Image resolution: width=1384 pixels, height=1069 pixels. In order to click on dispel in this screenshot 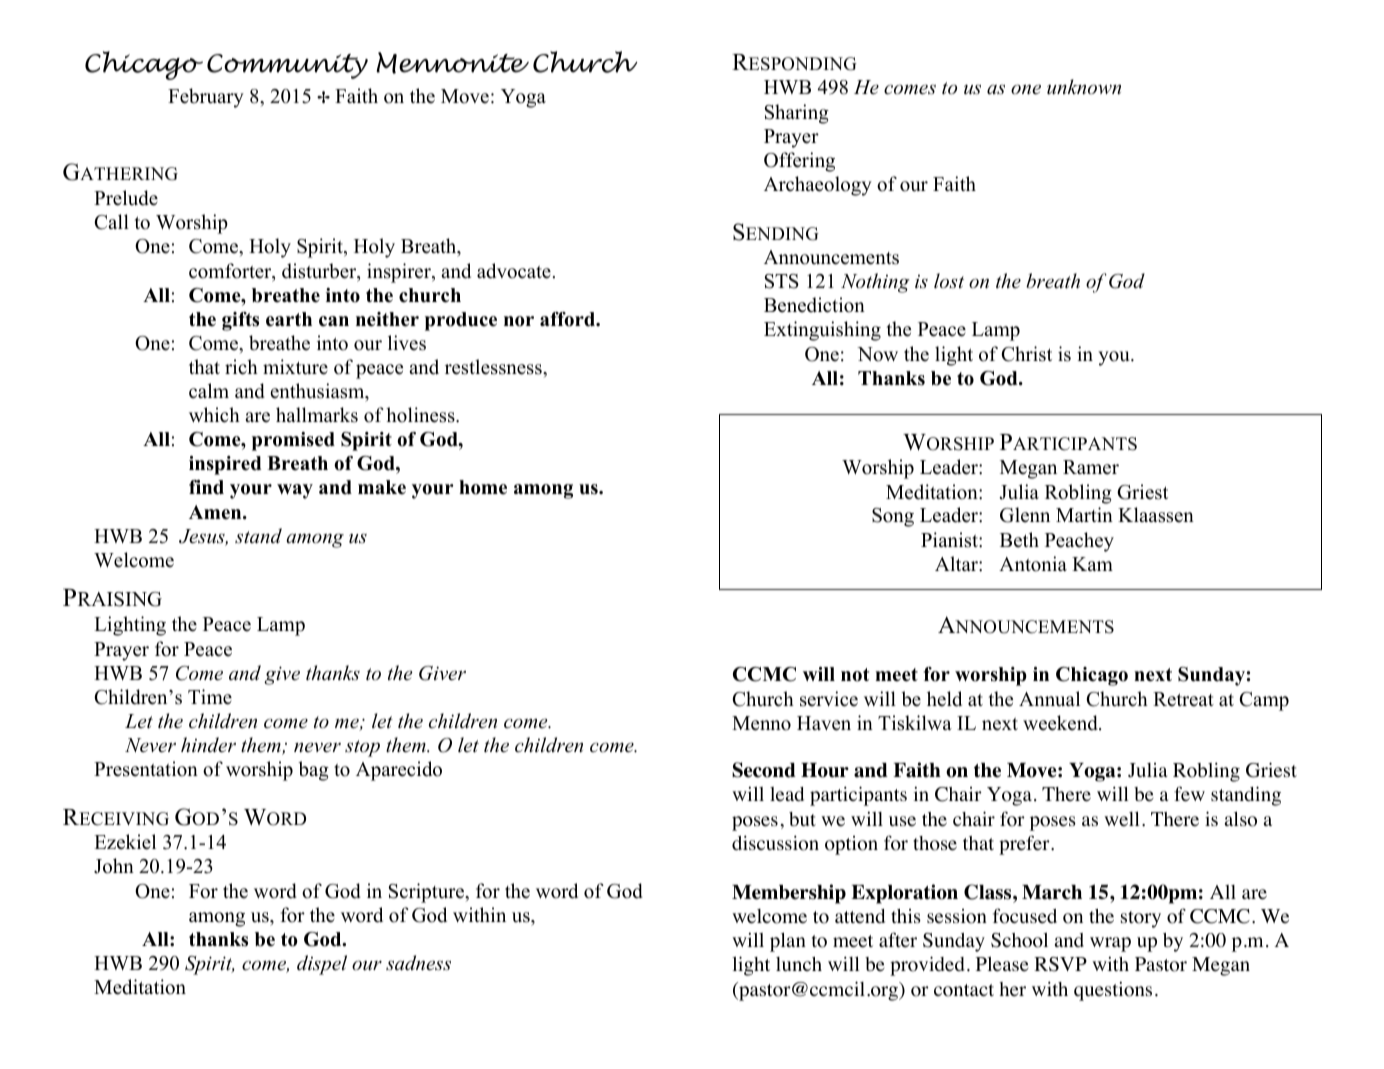, I will do `click(322, 965)`.
